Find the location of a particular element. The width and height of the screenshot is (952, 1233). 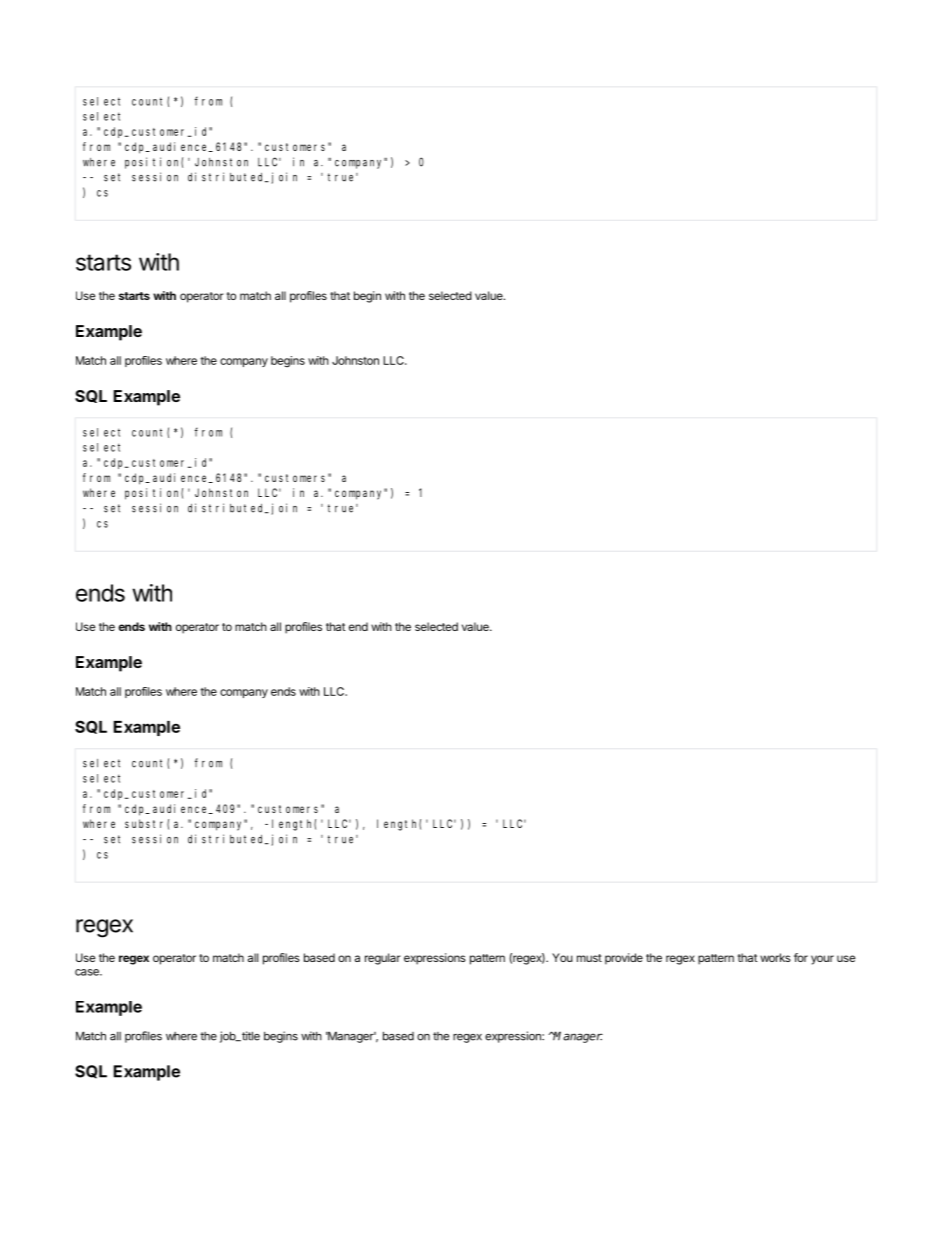

your is located at coordinates (822, 960).
